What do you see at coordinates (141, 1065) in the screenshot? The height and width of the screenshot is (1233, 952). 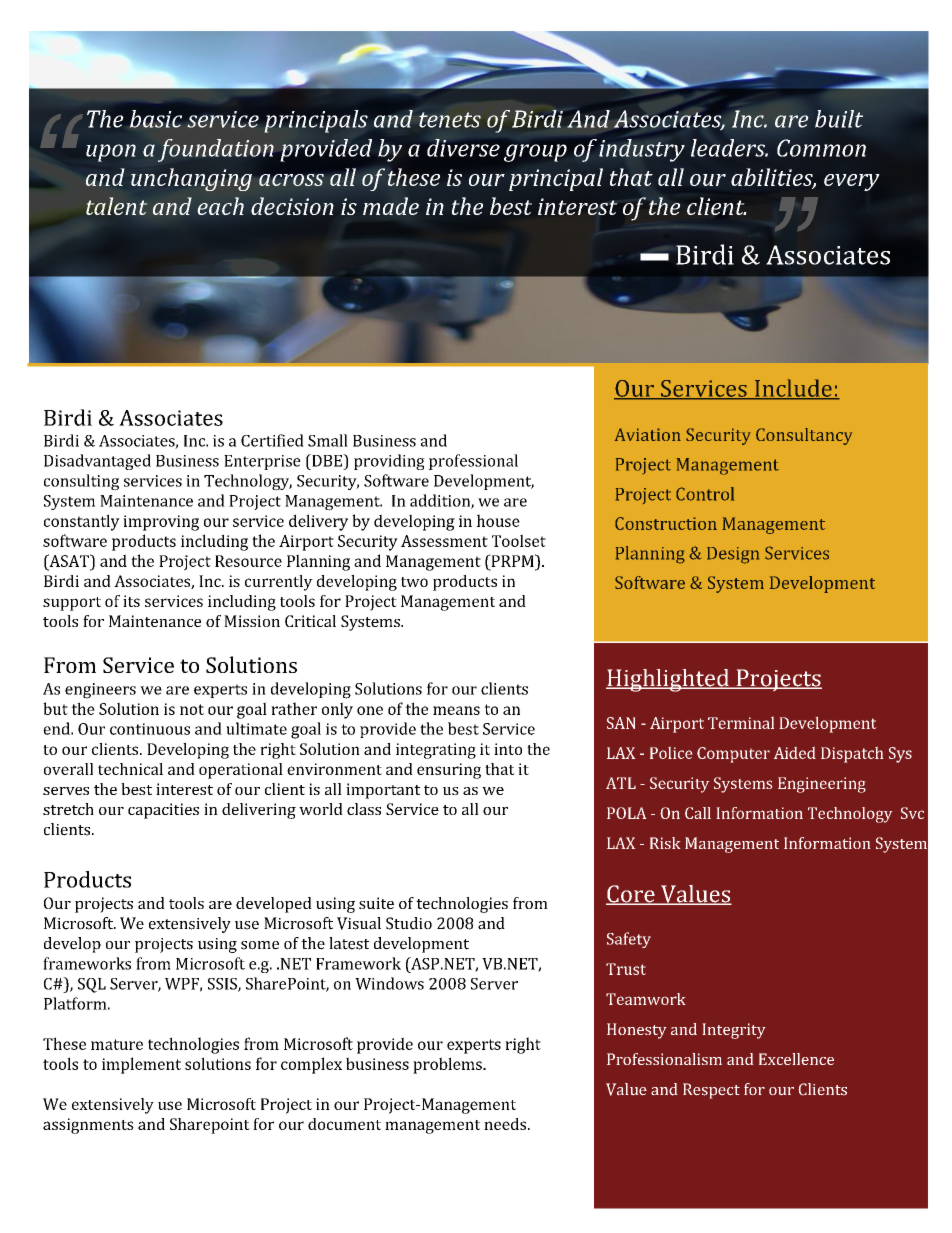 I see `implement` at bounding box center [141, 1065].
